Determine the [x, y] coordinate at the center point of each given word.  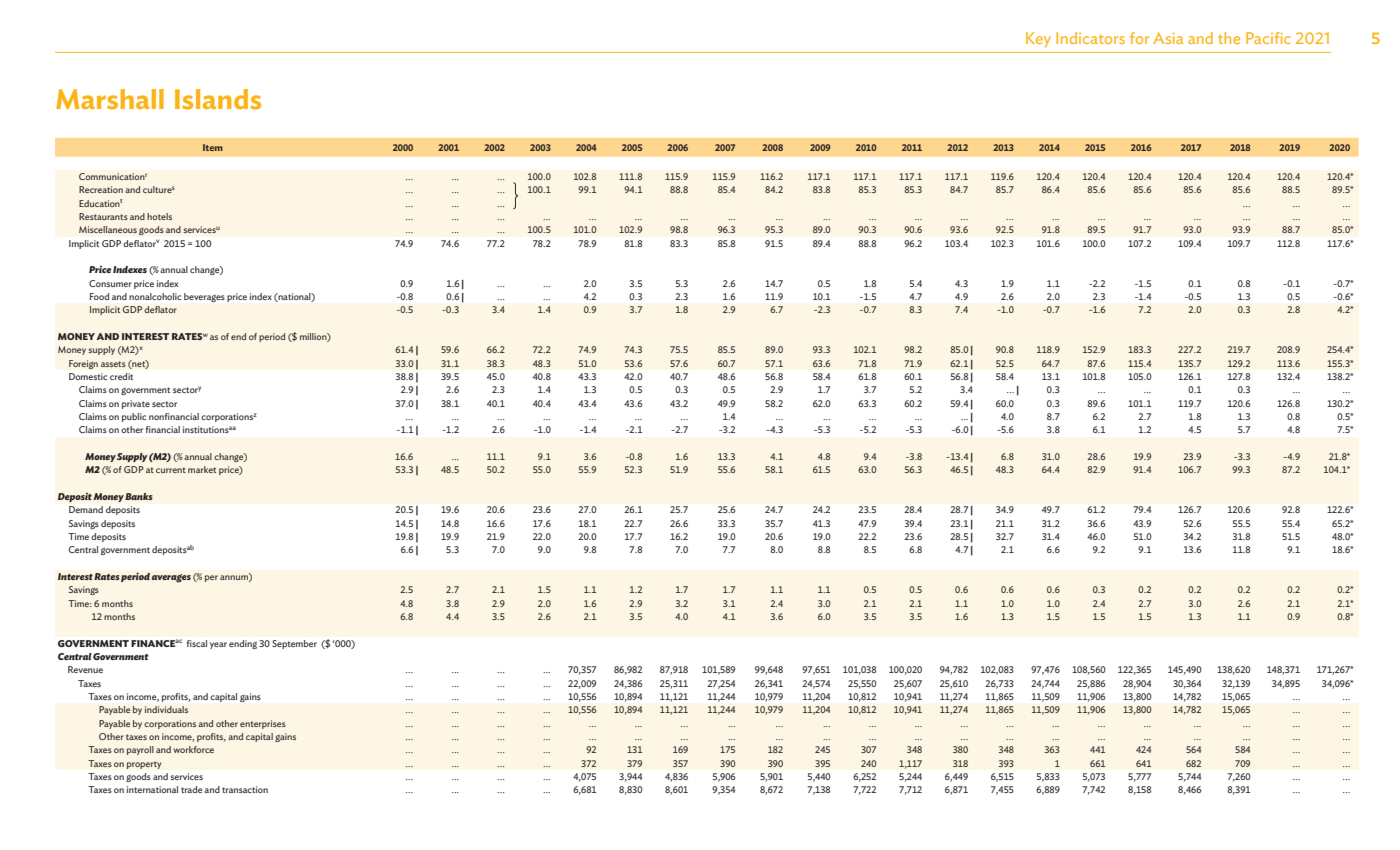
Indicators [1090, 38]
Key [1038, 40]
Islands [218, 99]
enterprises [263, 724]
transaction [245, 789]
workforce [193, 749]
